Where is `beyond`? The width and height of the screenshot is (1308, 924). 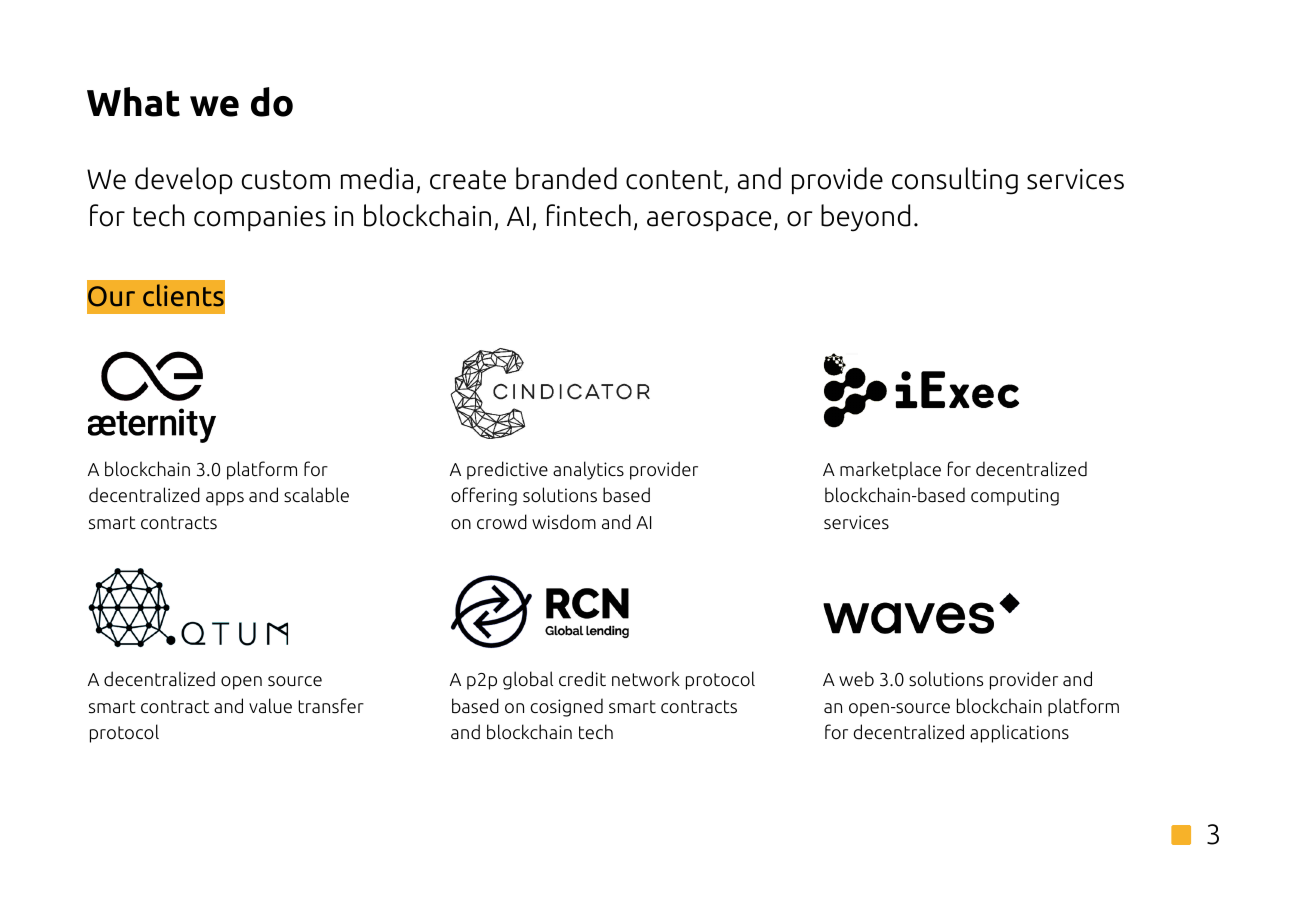
beyond is located at coordinates (865, 218).
